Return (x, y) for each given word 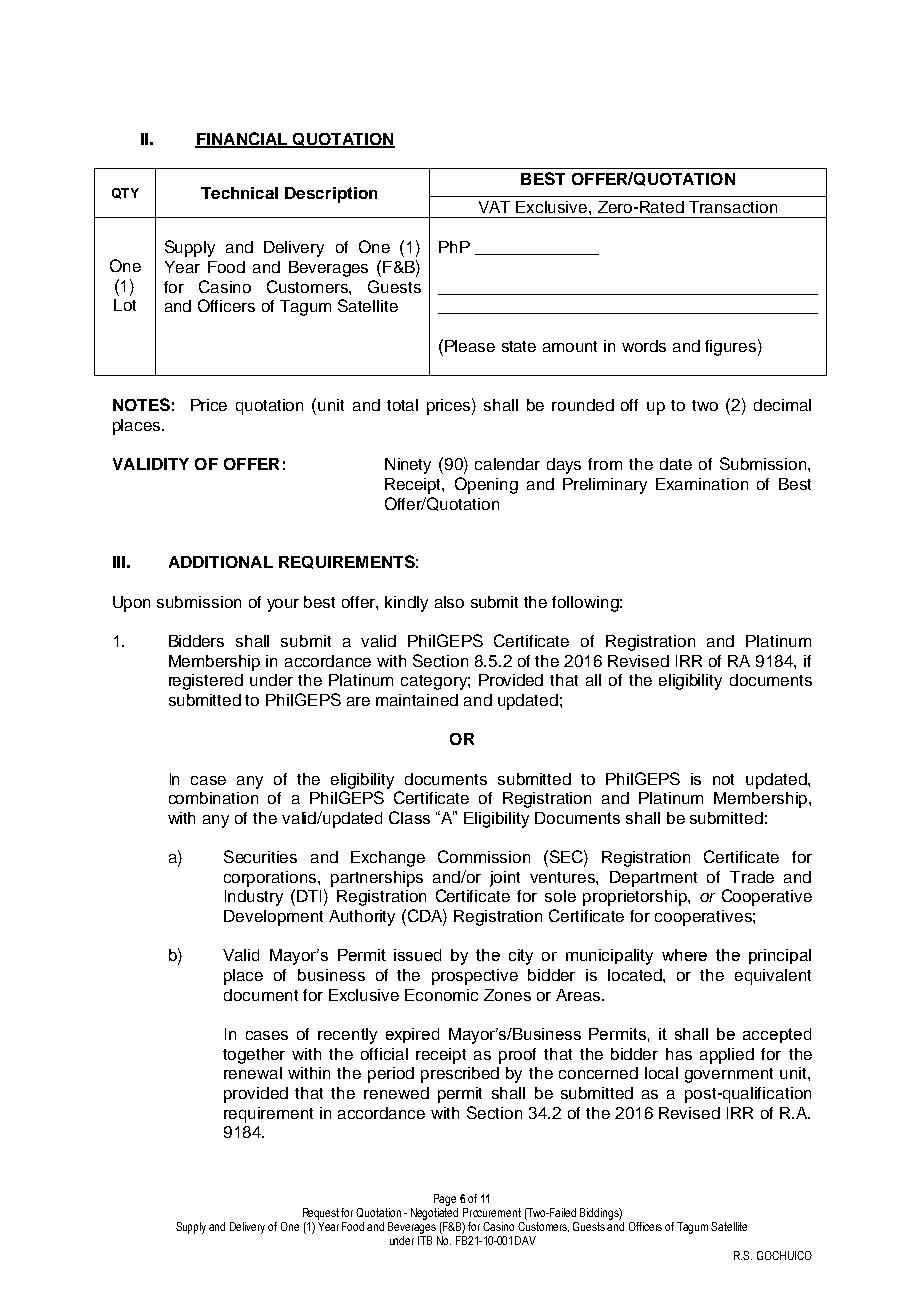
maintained (417, 700)
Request (321, 1214)
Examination (702, 484)
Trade (752, 877)
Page (445, 1200)
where (684, 955)
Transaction (733, 207)
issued (417, 955)
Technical (239, 193)
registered (206, 682)
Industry (254, 898)
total (402, 405)
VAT (494, 207)
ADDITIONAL (221, 562)
